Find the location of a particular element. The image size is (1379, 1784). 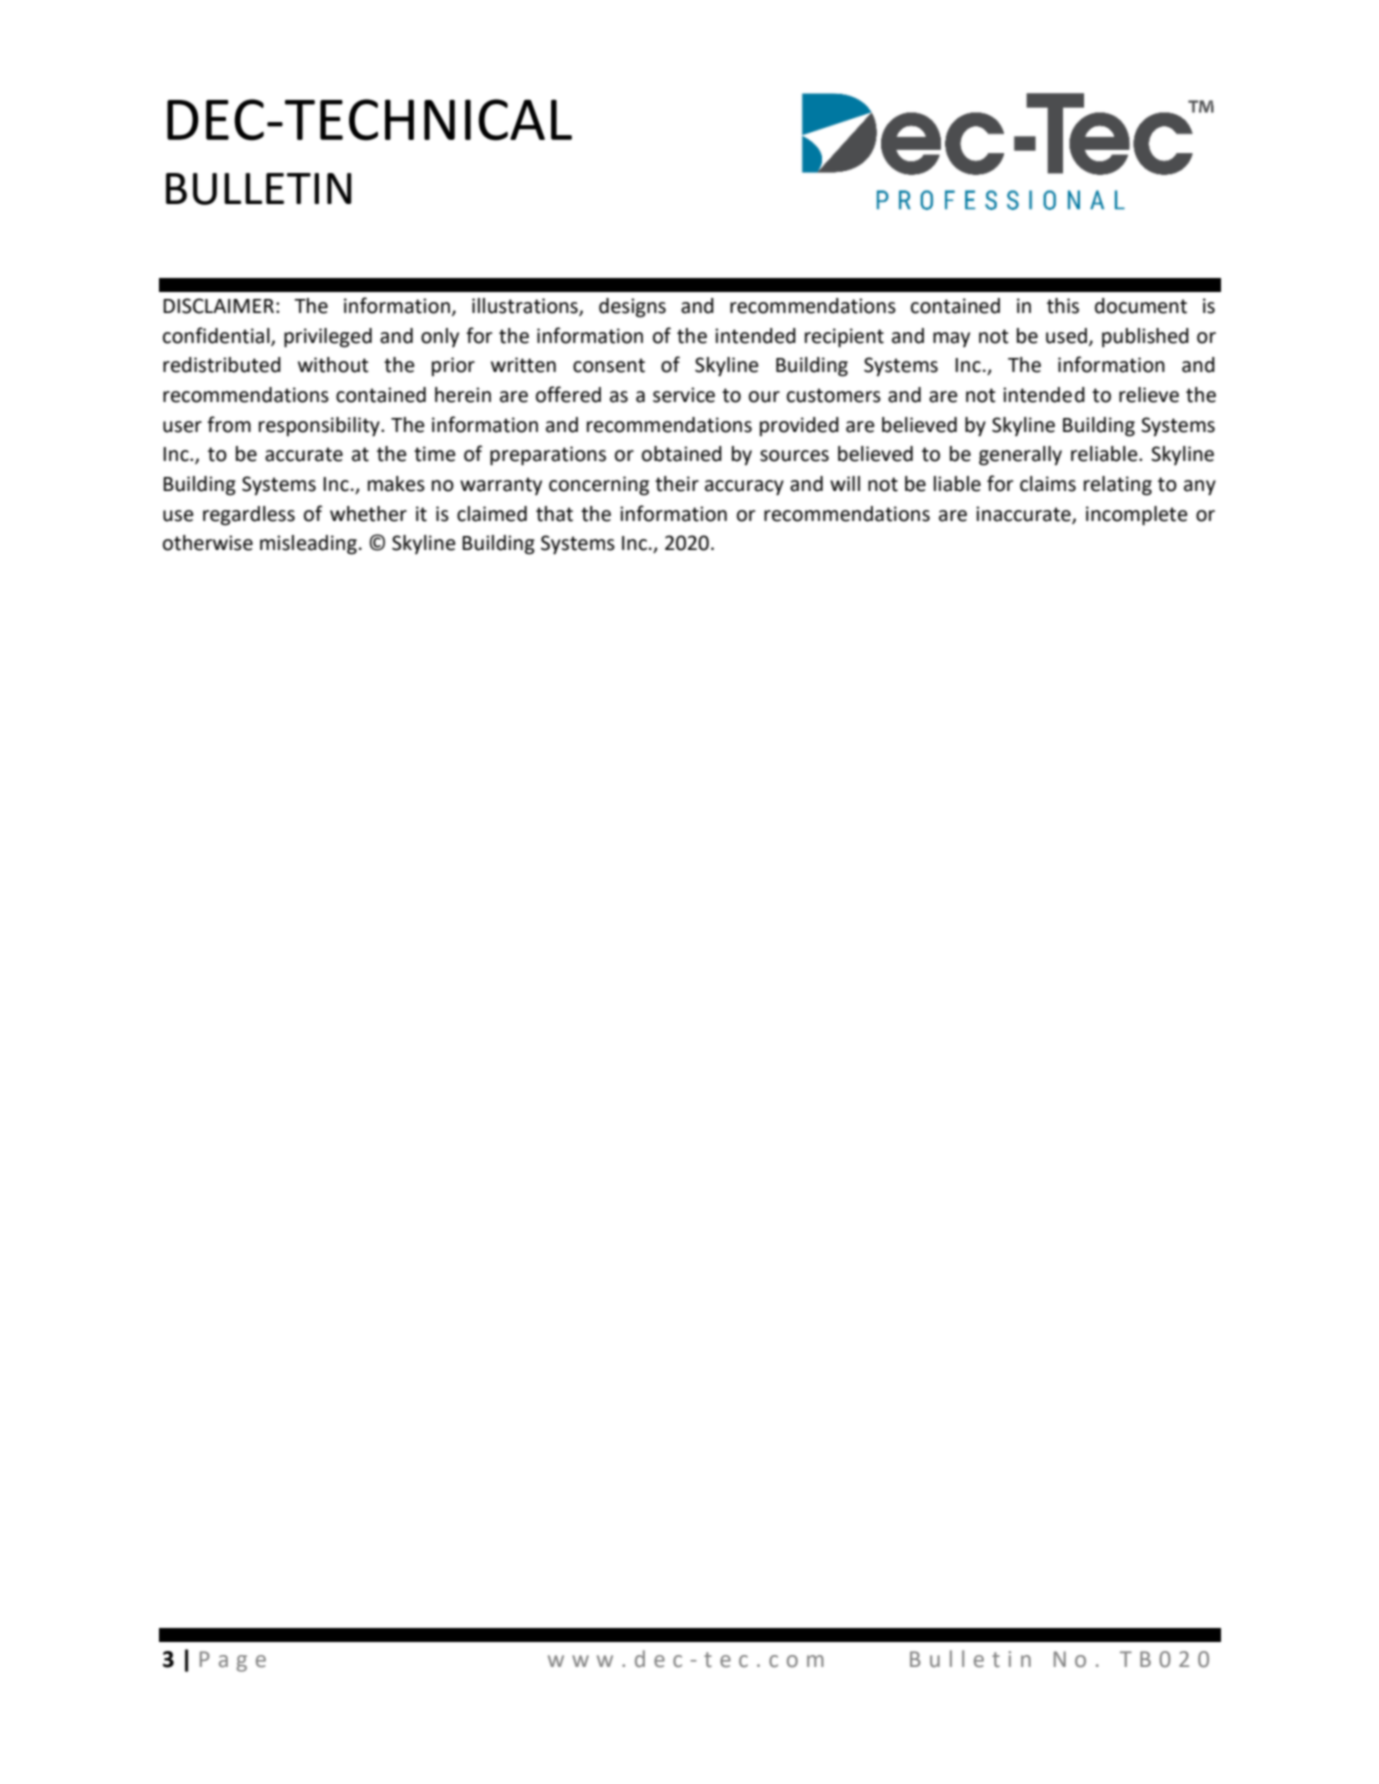

this is located at coordinates (1063, 306).
